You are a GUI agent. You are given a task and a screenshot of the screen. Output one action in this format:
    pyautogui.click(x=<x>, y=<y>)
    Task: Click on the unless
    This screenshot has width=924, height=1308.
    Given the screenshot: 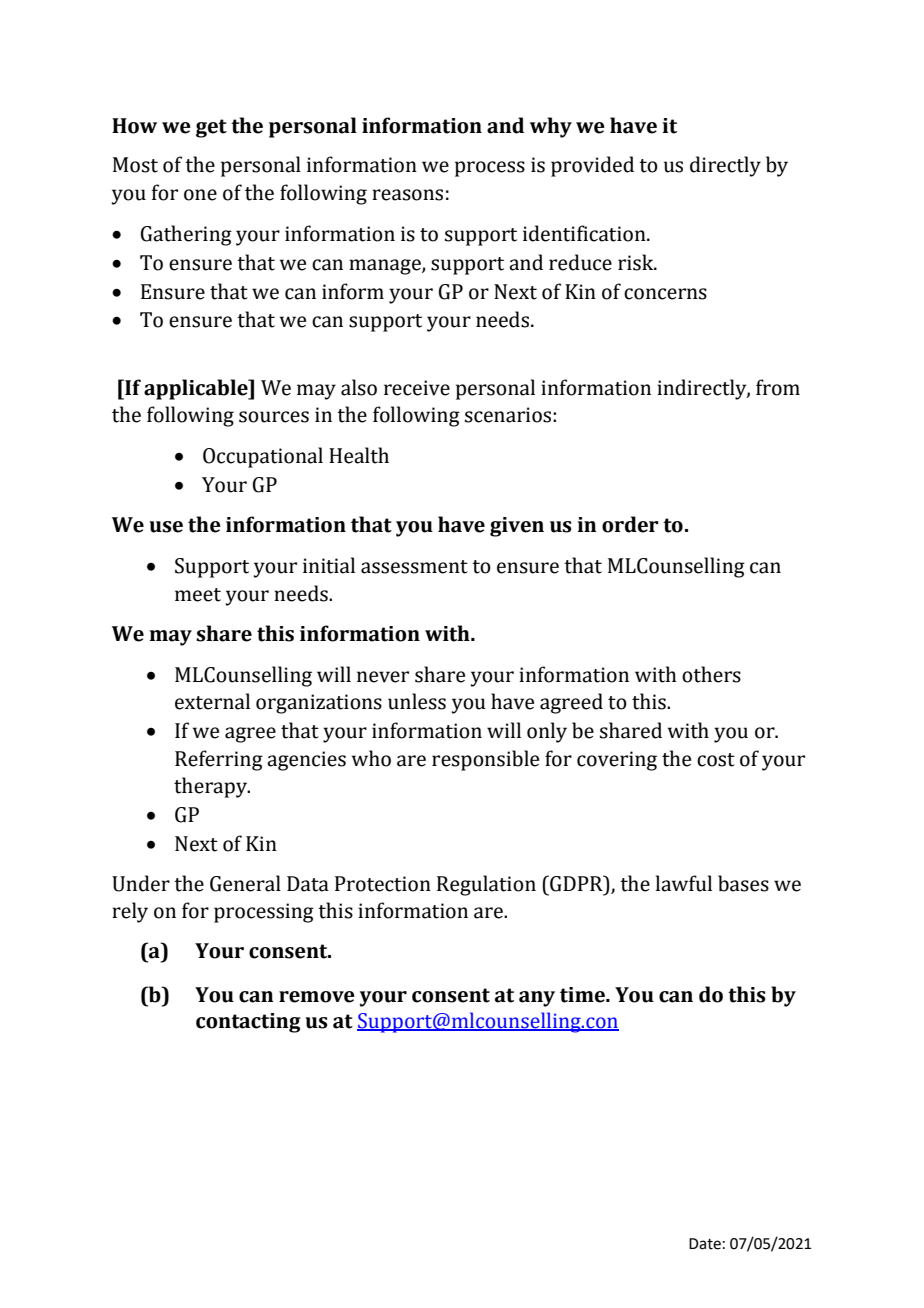 What is the action you would take?
    pyautogui.click(x=417, y=701)
